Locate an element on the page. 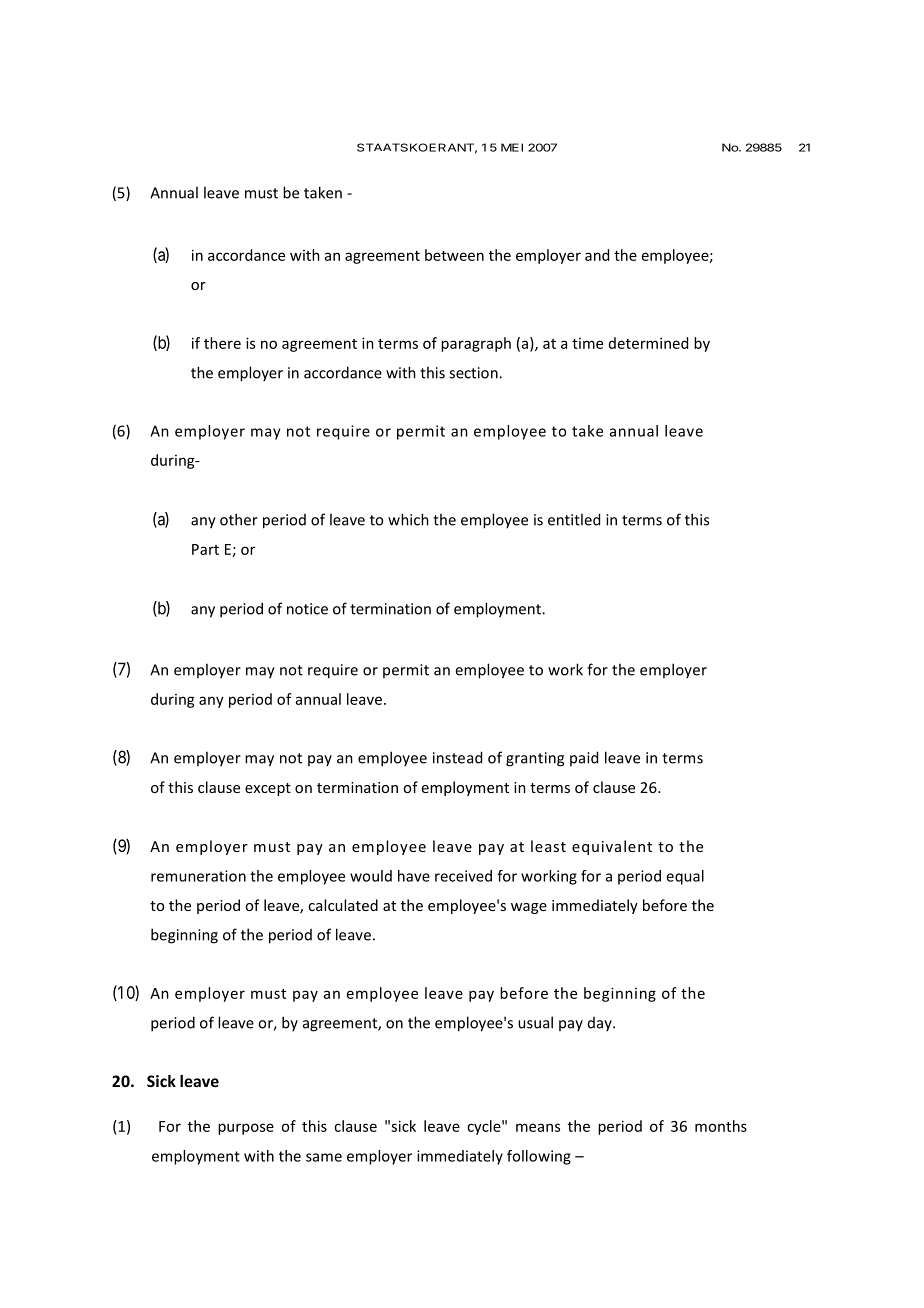 This document has height=1308, width=924. there is located at coordinates (222, 343).
